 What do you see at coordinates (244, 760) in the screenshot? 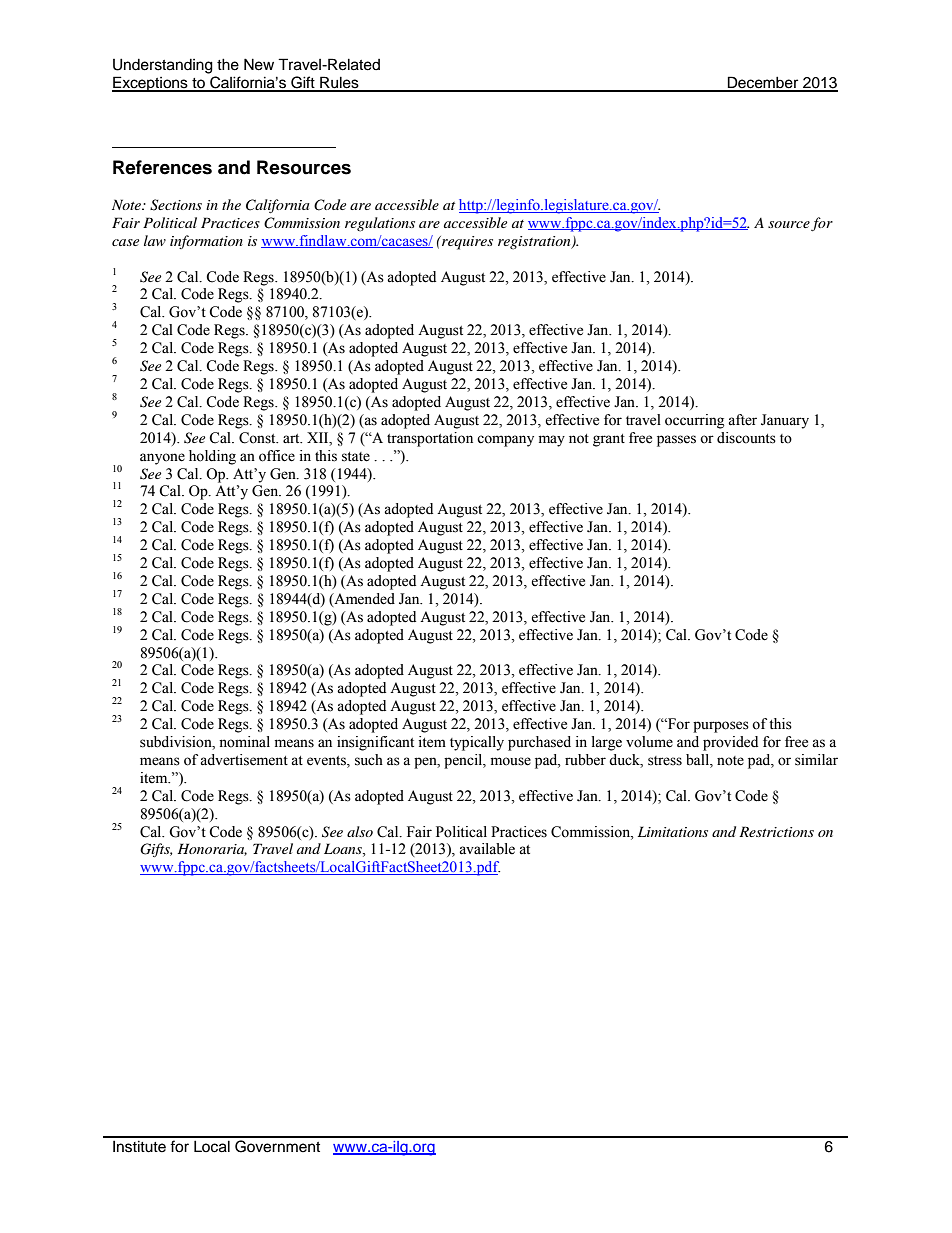
I see `advertisement` at bounding box center [244, 760].
